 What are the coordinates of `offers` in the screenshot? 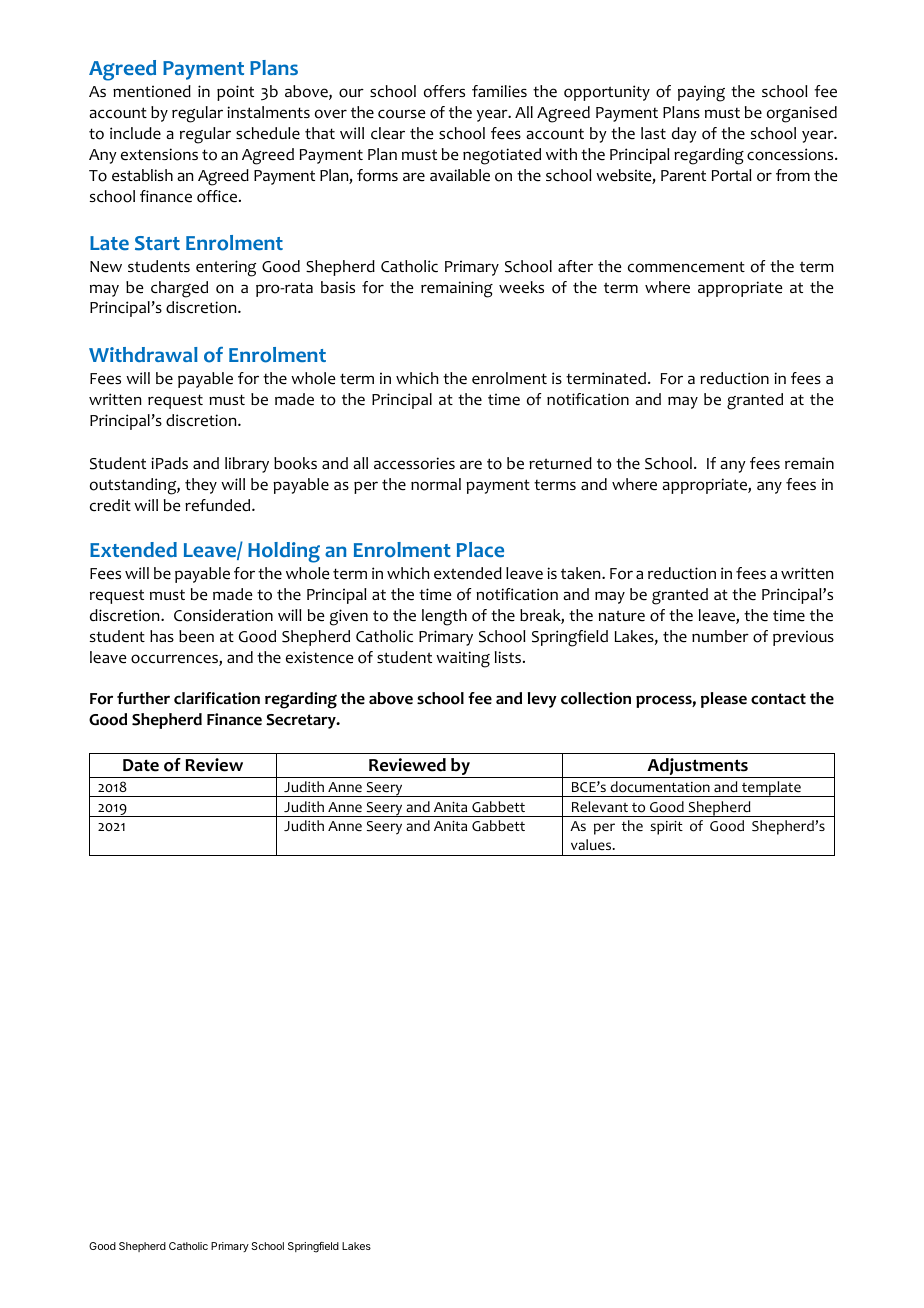 It's located at (444, 91).
